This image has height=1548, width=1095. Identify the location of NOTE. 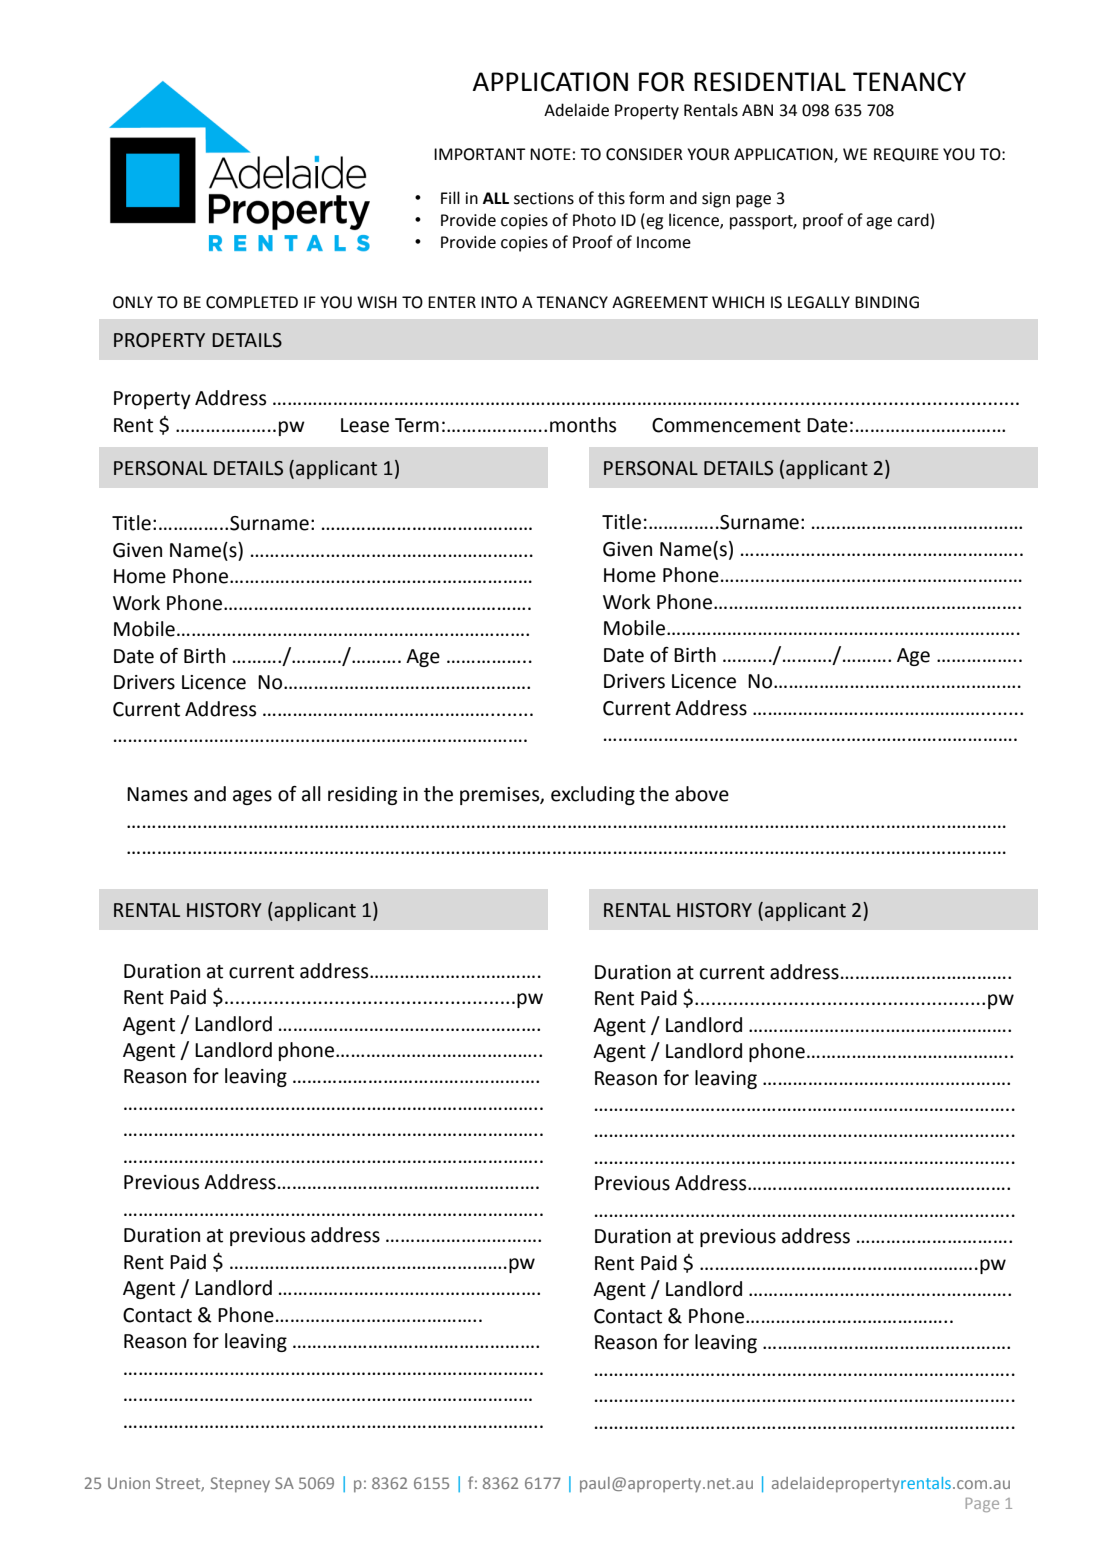
(550, 154).
